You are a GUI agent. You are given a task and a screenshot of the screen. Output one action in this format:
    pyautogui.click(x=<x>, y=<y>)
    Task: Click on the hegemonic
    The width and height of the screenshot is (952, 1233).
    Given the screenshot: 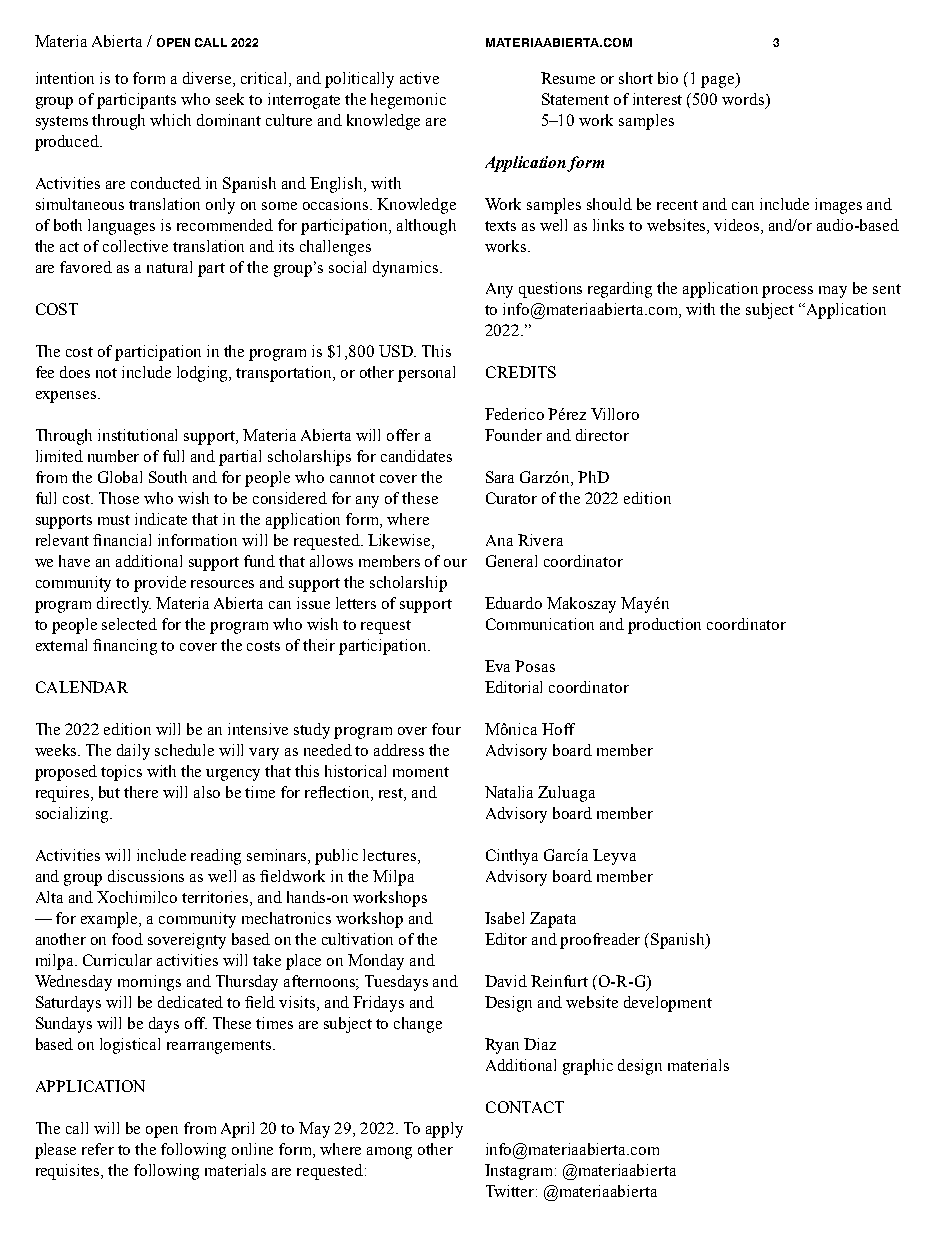 What is the action you would take?
    pyautogui.click(x=408, y=101)
